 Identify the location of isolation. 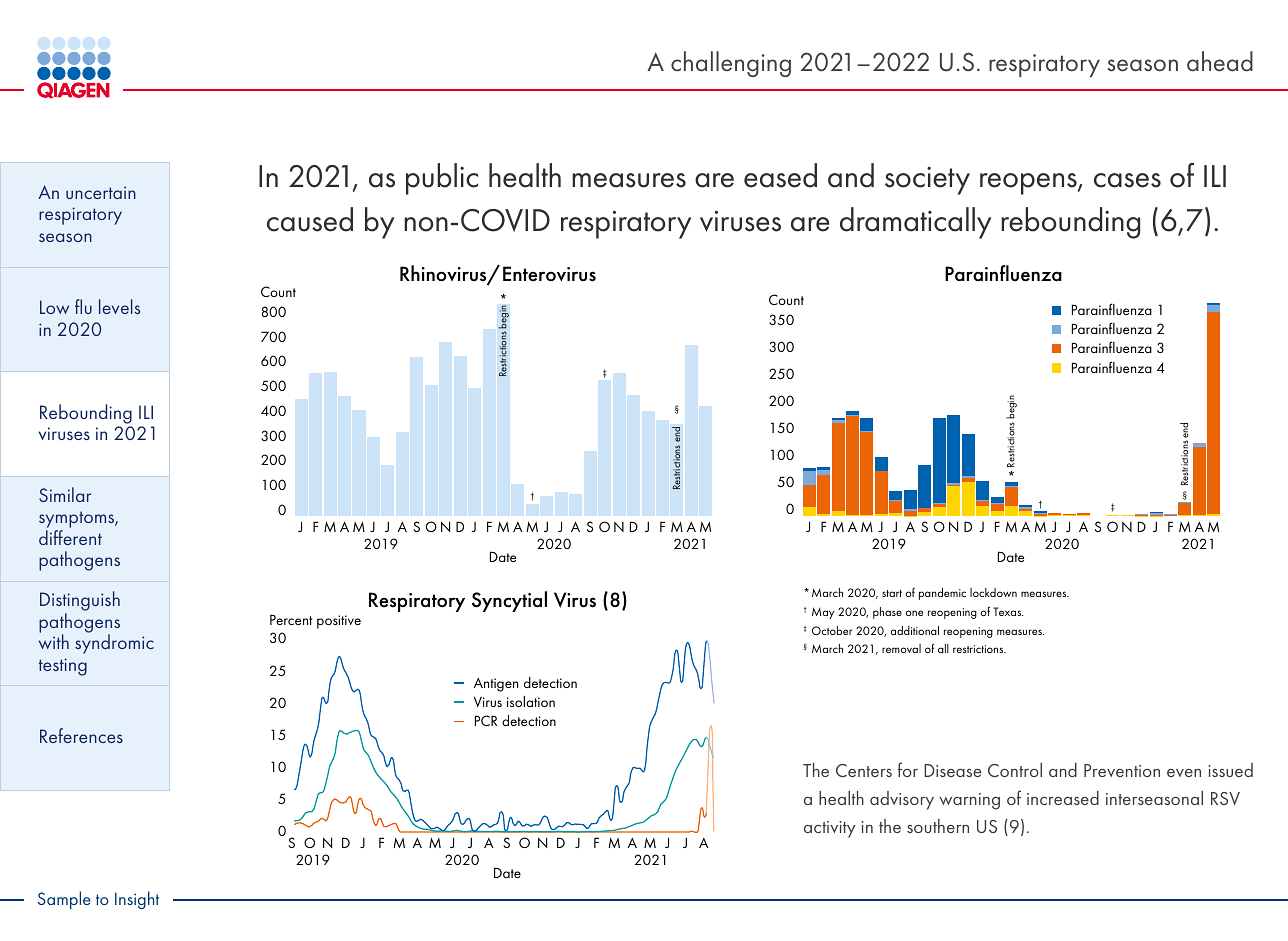
(531, 701).
